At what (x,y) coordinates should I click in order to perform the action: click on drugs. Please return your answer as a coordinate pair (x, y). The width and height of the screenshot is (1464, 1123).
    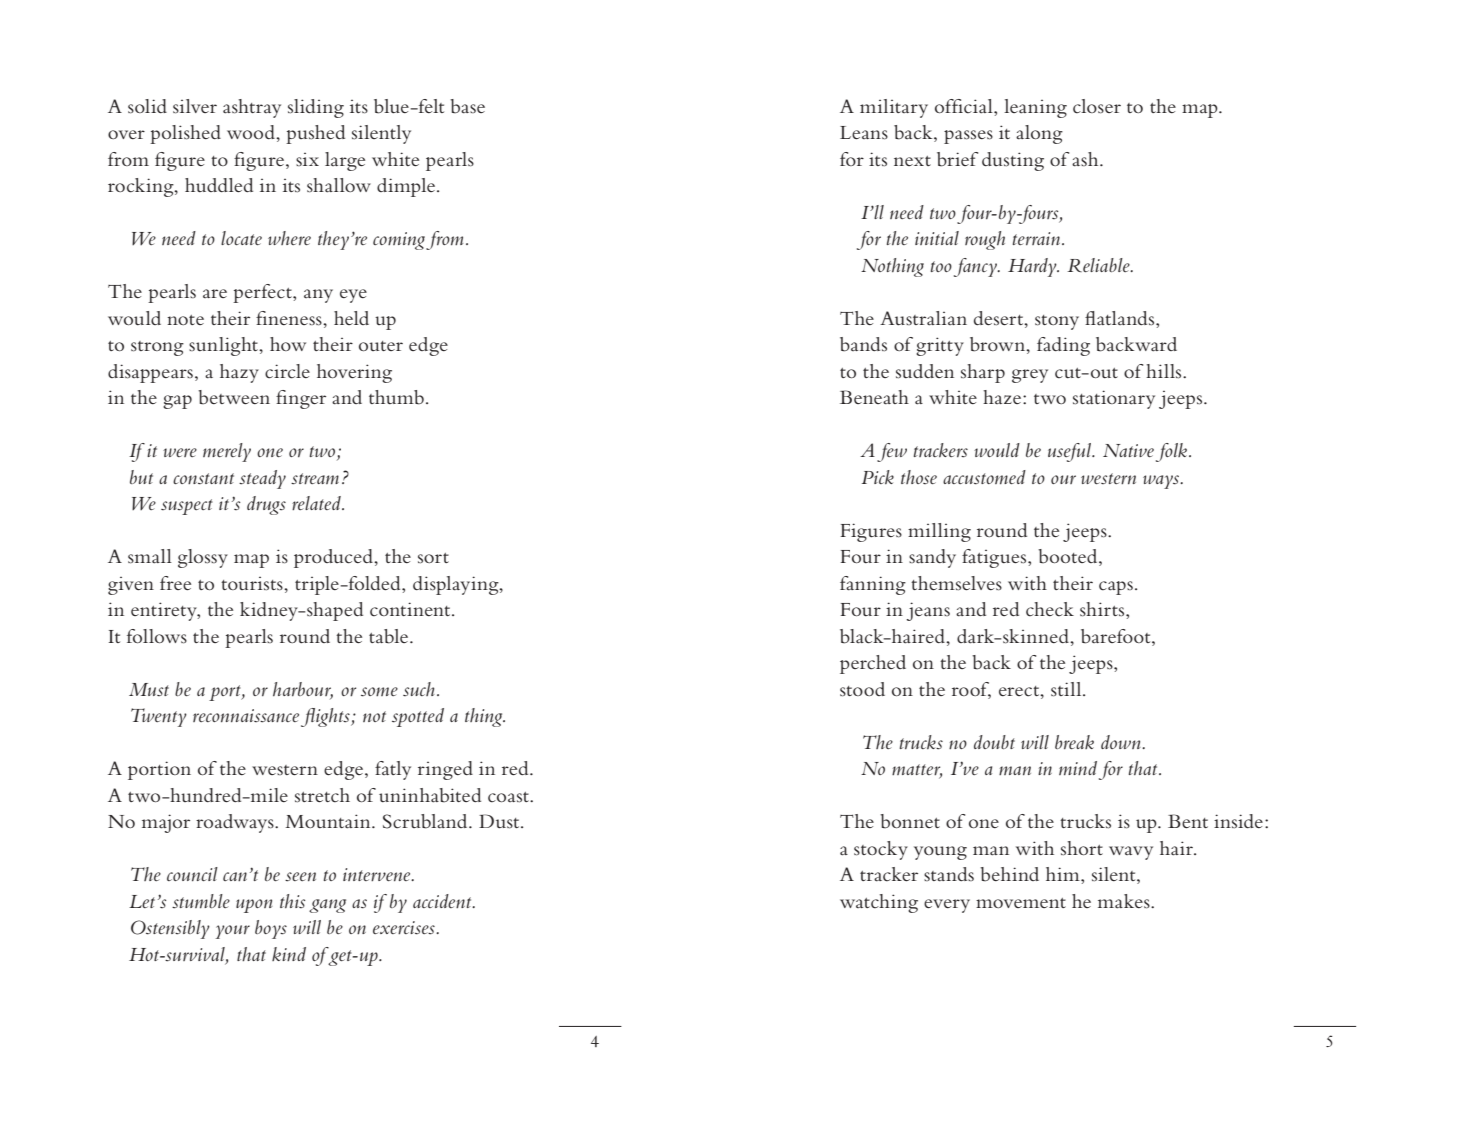
    Looking at the image, I should click on (266, 505).
